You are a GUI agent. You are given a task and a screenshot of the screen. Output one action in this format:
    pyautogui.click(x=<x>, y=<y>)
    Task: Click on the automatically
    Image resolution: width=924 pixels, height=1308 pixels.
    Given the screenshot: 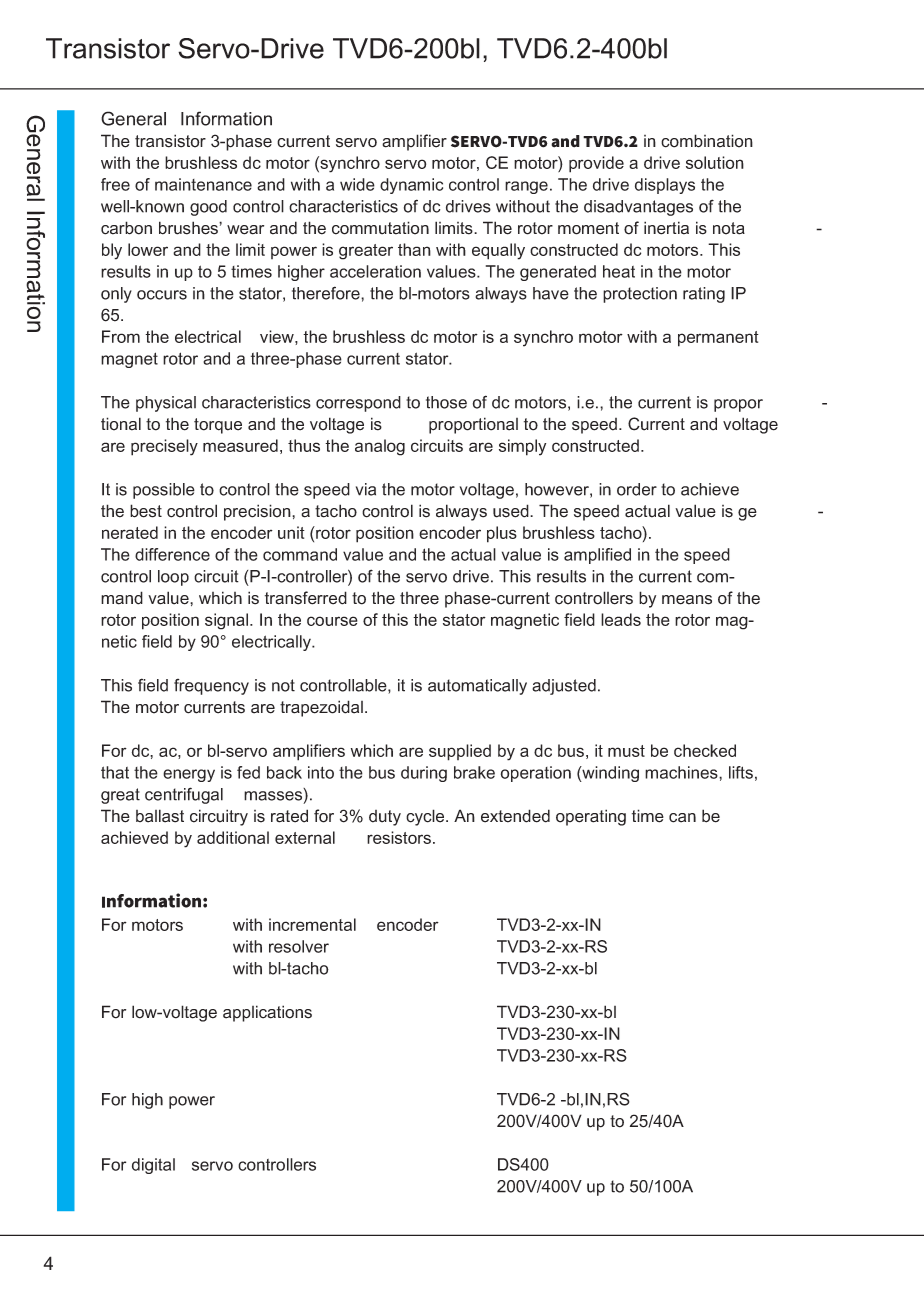 What is the action you would take?
    pyautogui.click(x=477, y=687)
